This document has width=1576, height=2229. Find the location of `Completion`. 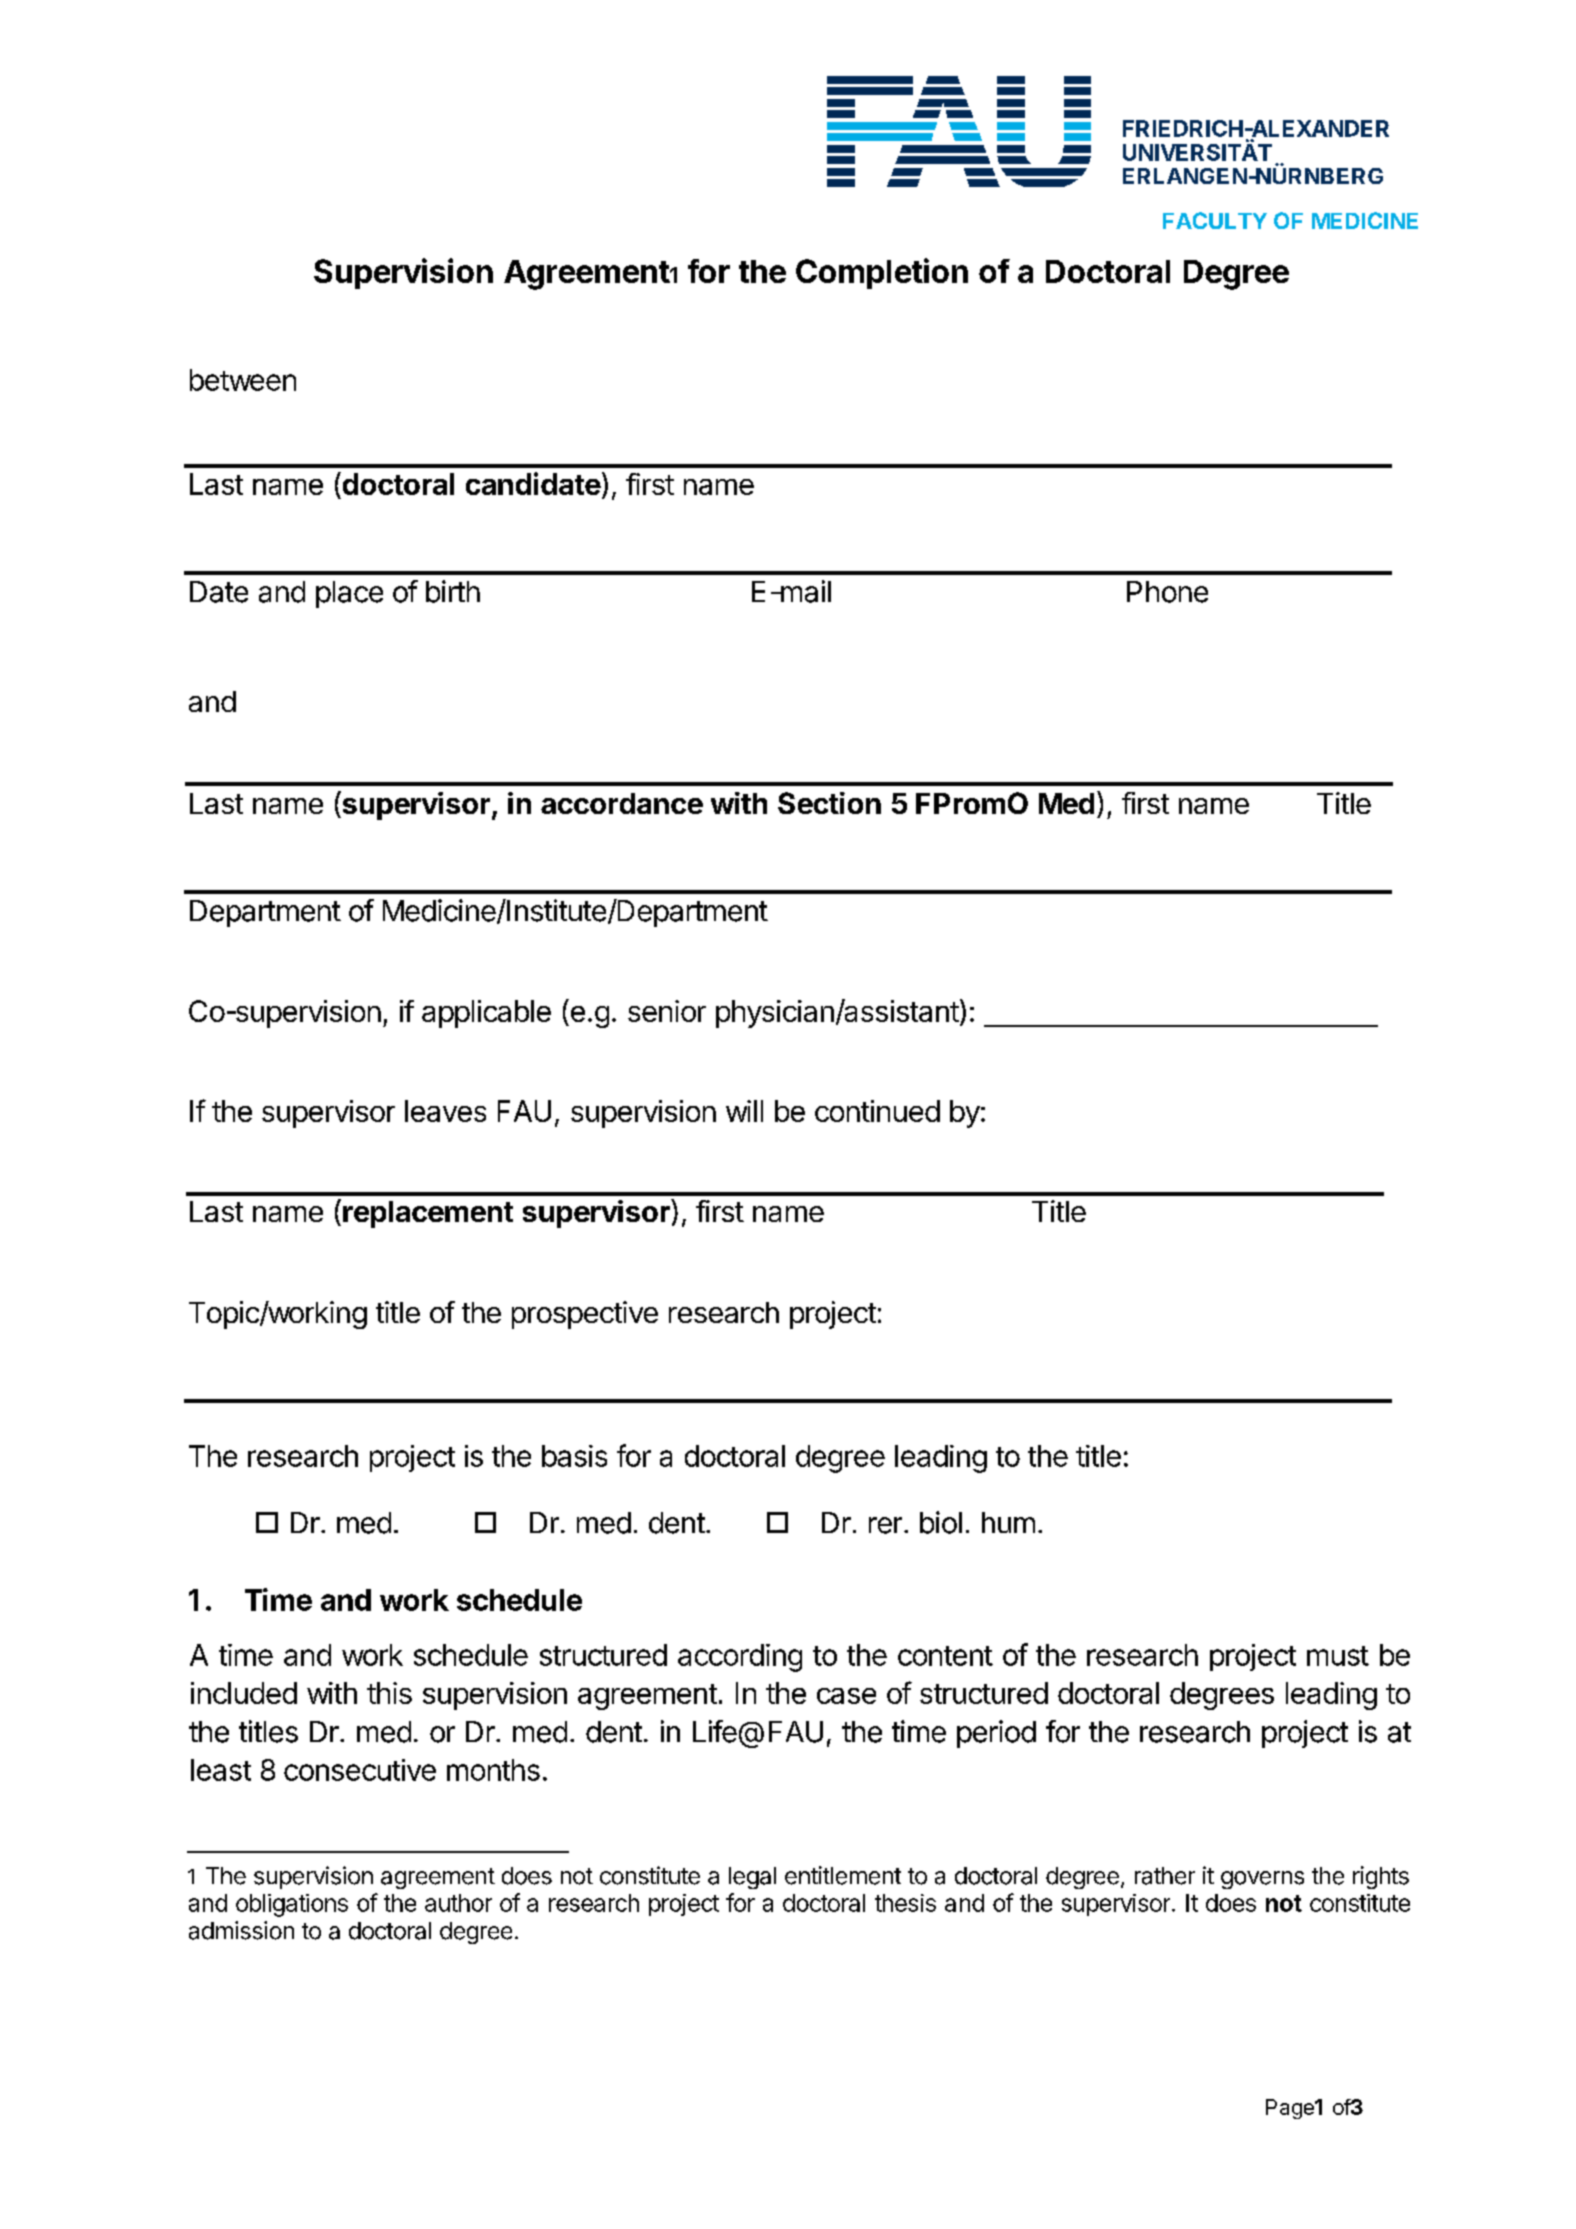

Completion is located at coordinates (882, 273).
